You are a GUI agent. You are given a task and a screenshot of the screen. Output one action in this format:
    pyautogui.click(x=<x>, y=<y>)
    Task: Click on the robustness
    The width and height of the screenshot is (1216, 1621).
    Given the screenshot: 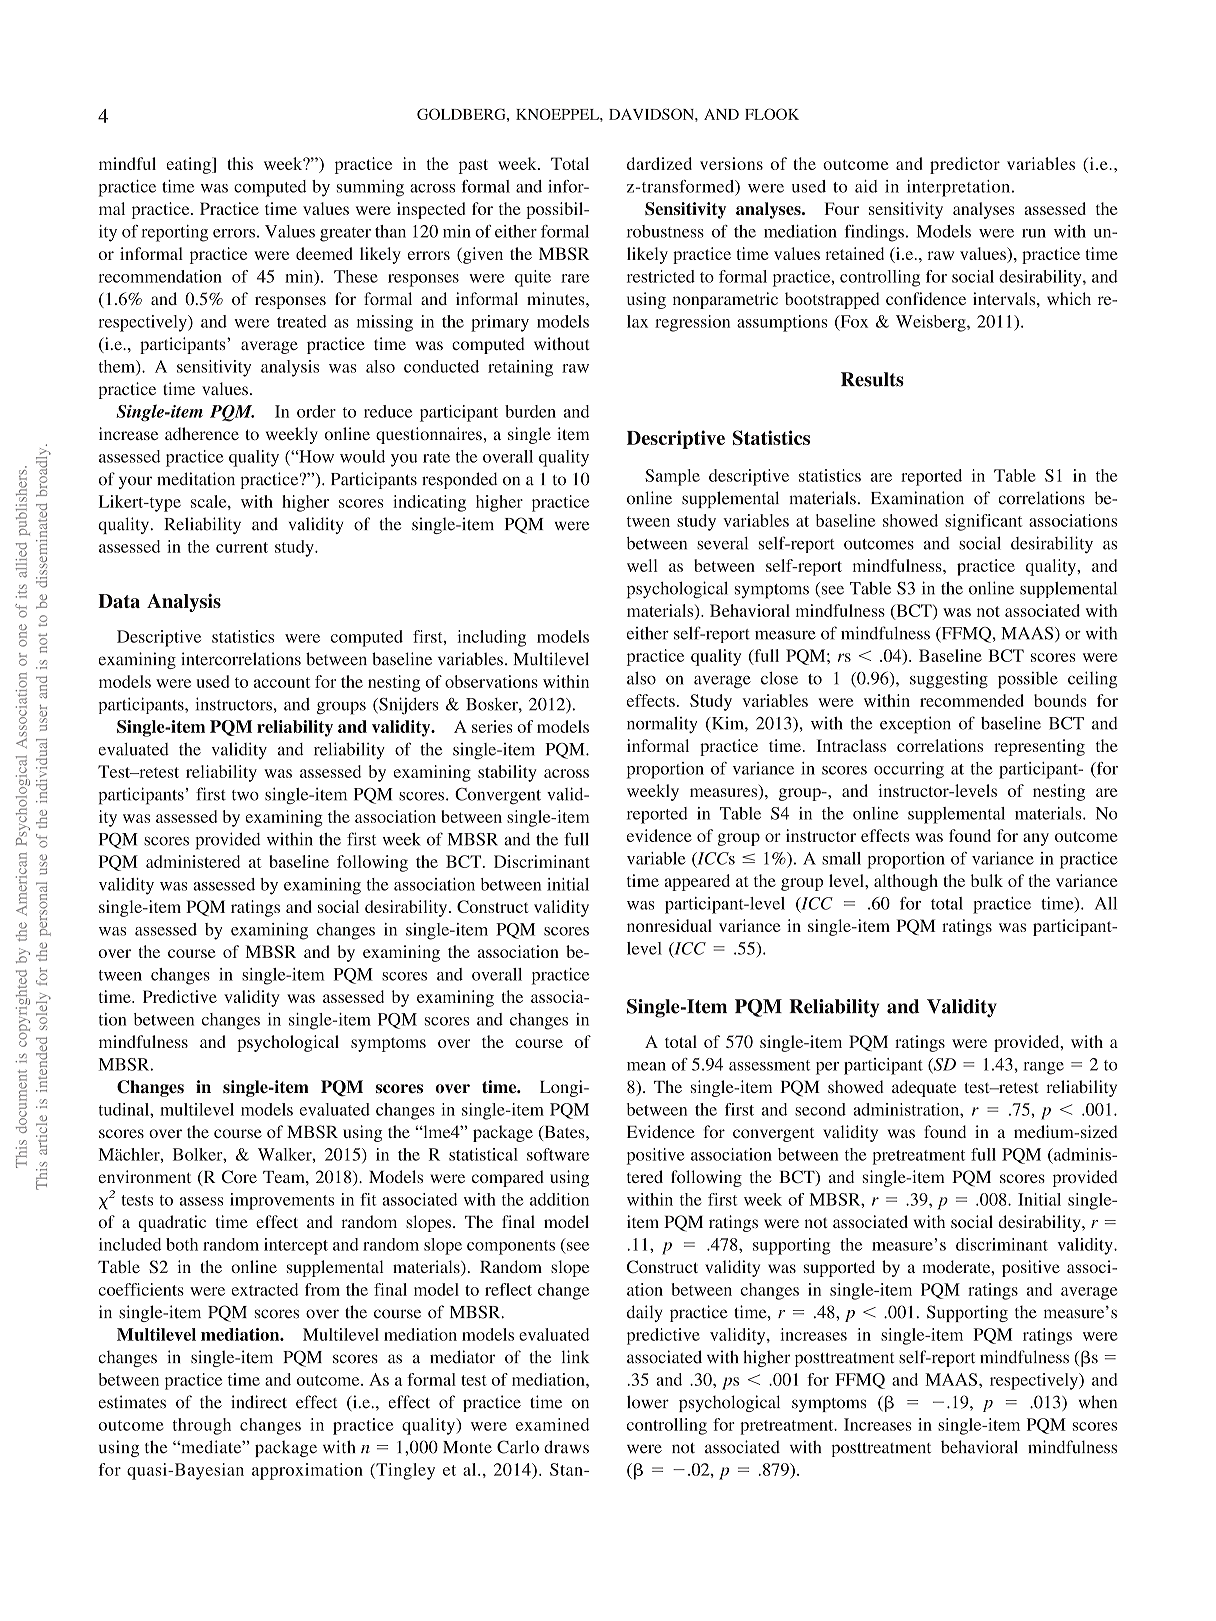 What is the action you would take?
    pyautogui.click(x=665, y=231)
